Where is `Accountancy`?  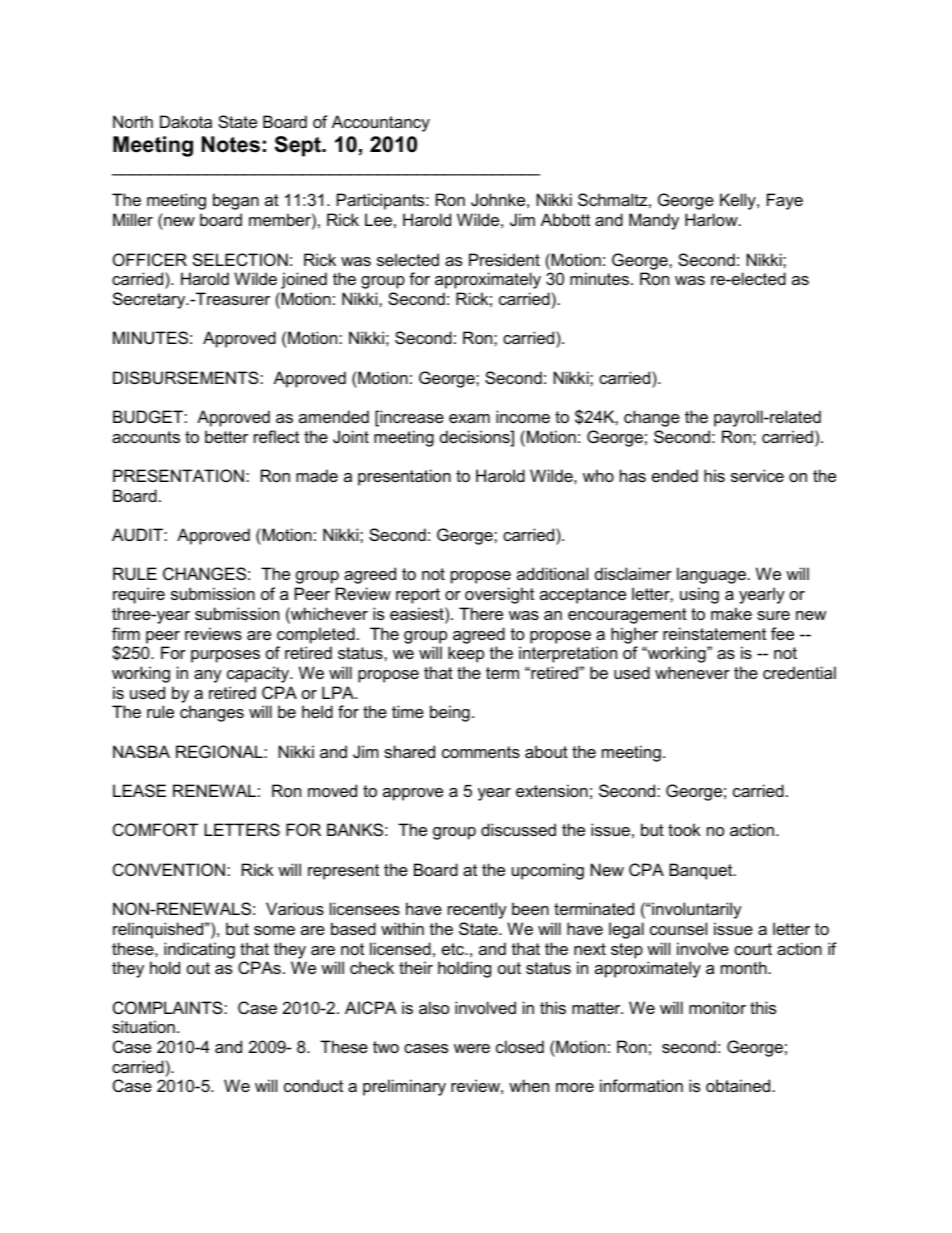
Accountancy is located at coordinates (381, 123).
